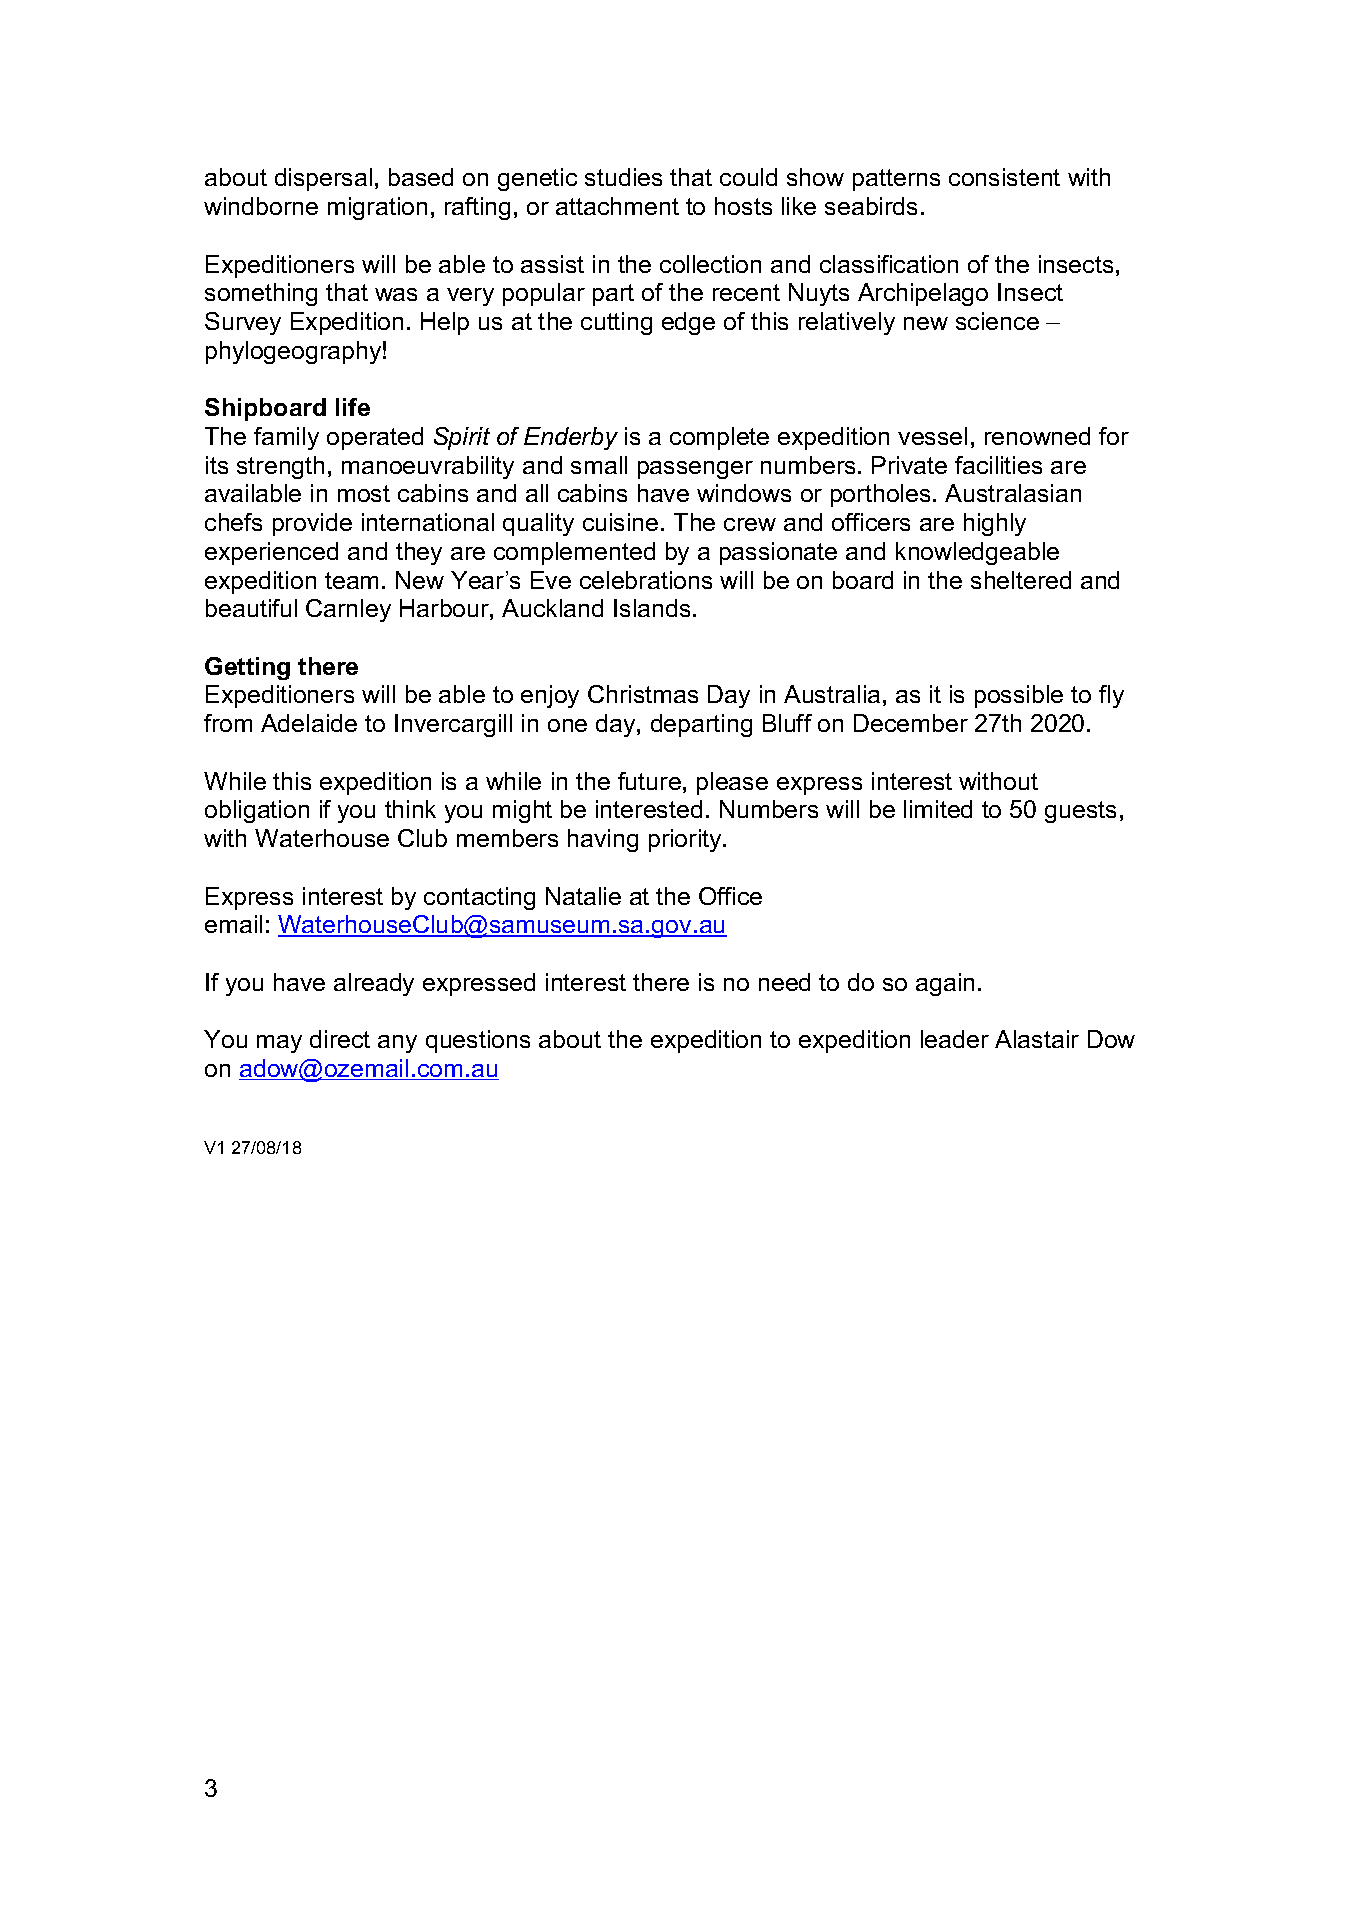  Describe the element at coordinates (353, 407) in the screenshot. I see `life` at that location.
